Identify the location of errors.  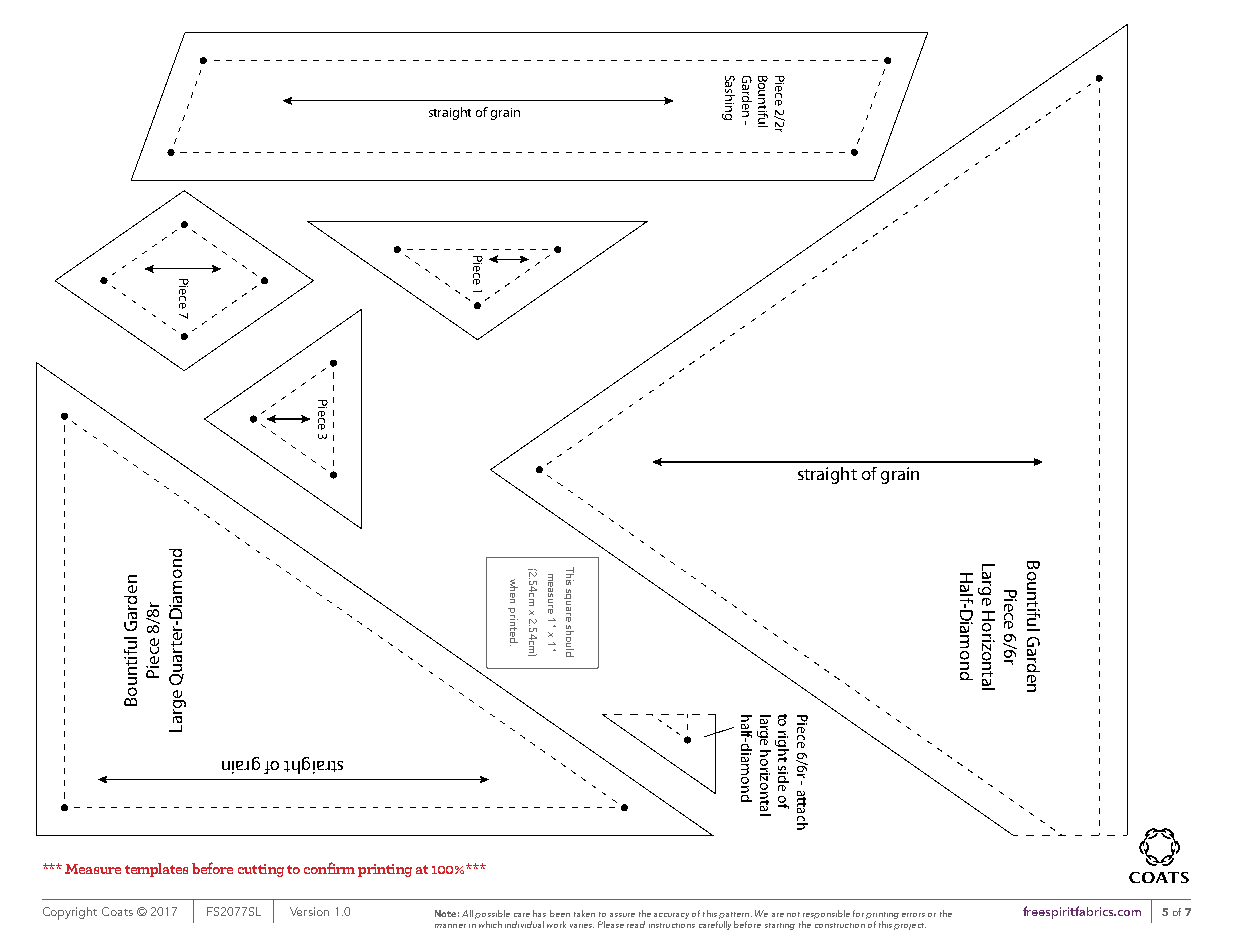
(913, 915).
